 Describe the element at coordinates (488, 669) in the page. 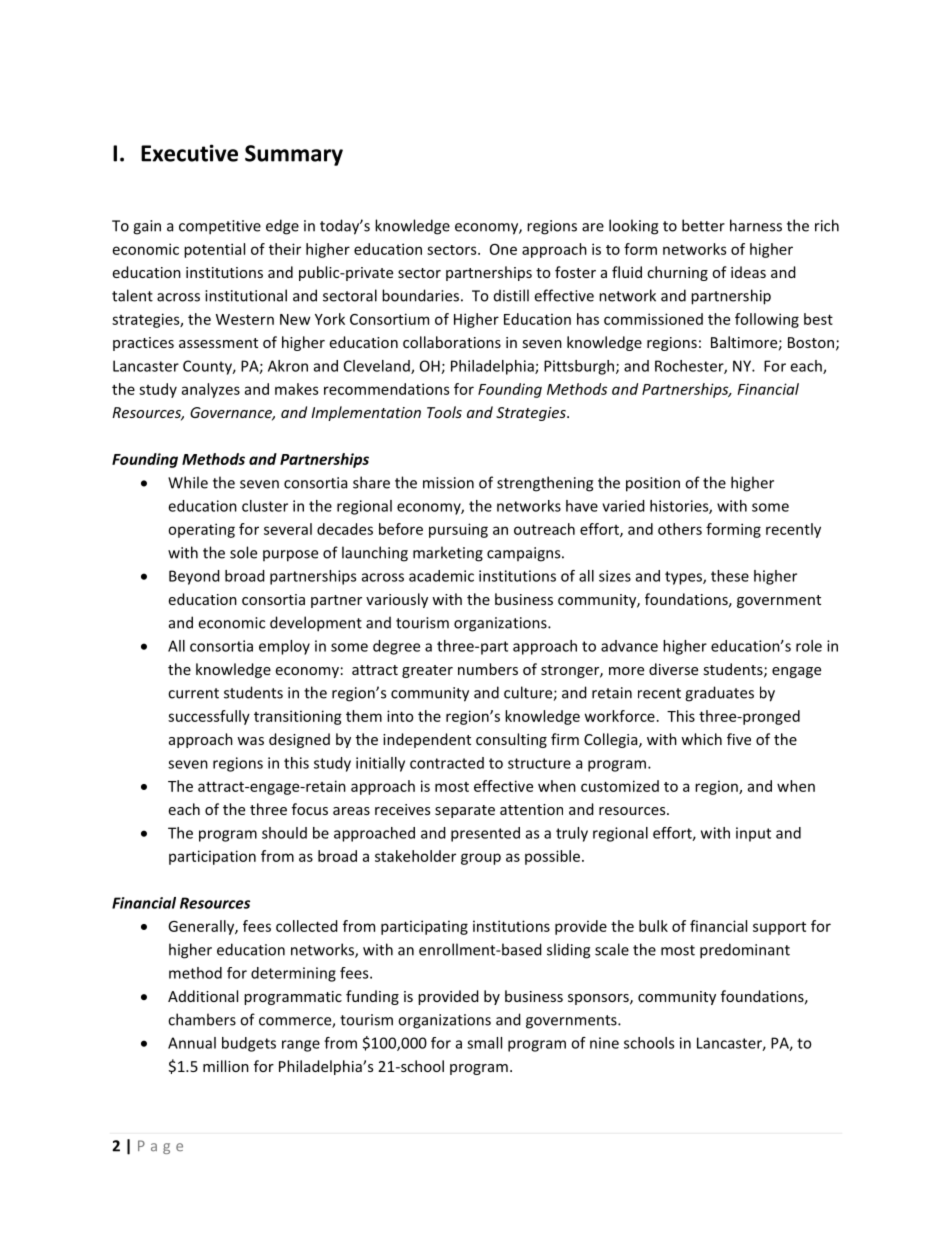

I see `numbers` at that location.
